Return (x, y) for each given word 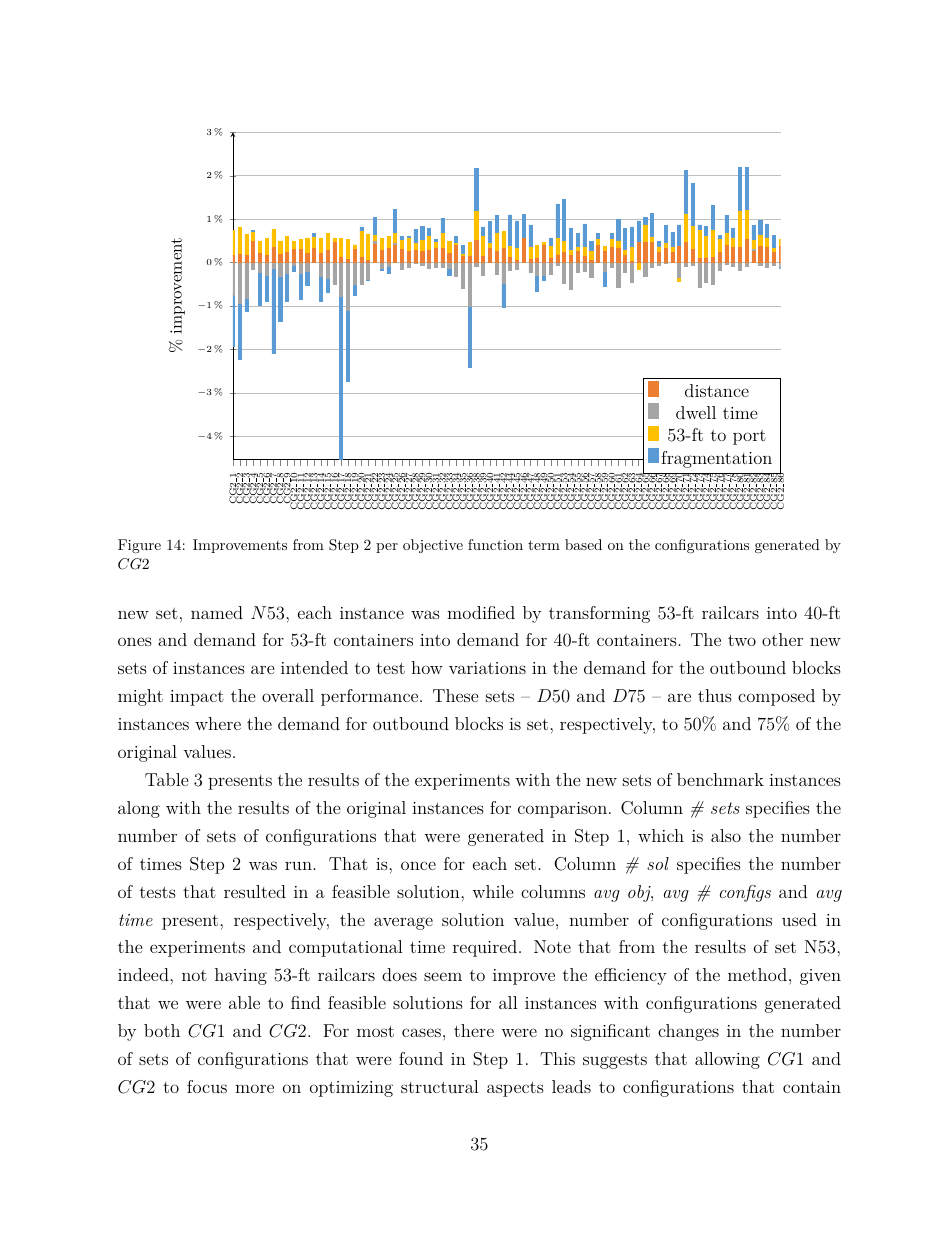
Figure (139, 546)
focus (207, 1086)
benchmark (720, 779)
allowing (727, 1060)
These (456, 695)
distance (717, 390)
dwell (696, 412)
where (218, 723)
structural (440, 1086)
